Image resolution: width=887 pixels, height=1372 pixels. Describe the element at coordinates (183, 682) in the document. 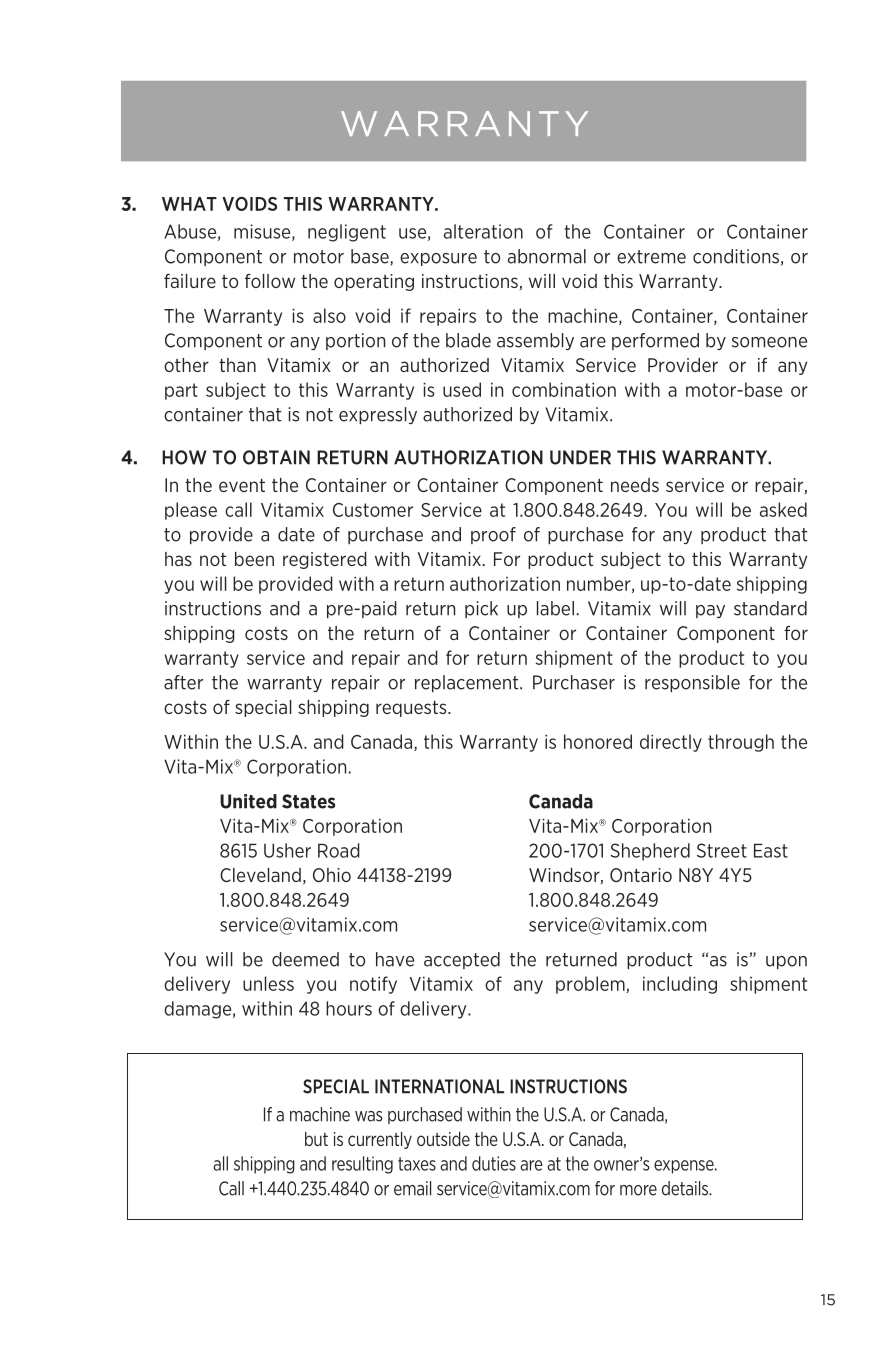

I see `after` at that location.
